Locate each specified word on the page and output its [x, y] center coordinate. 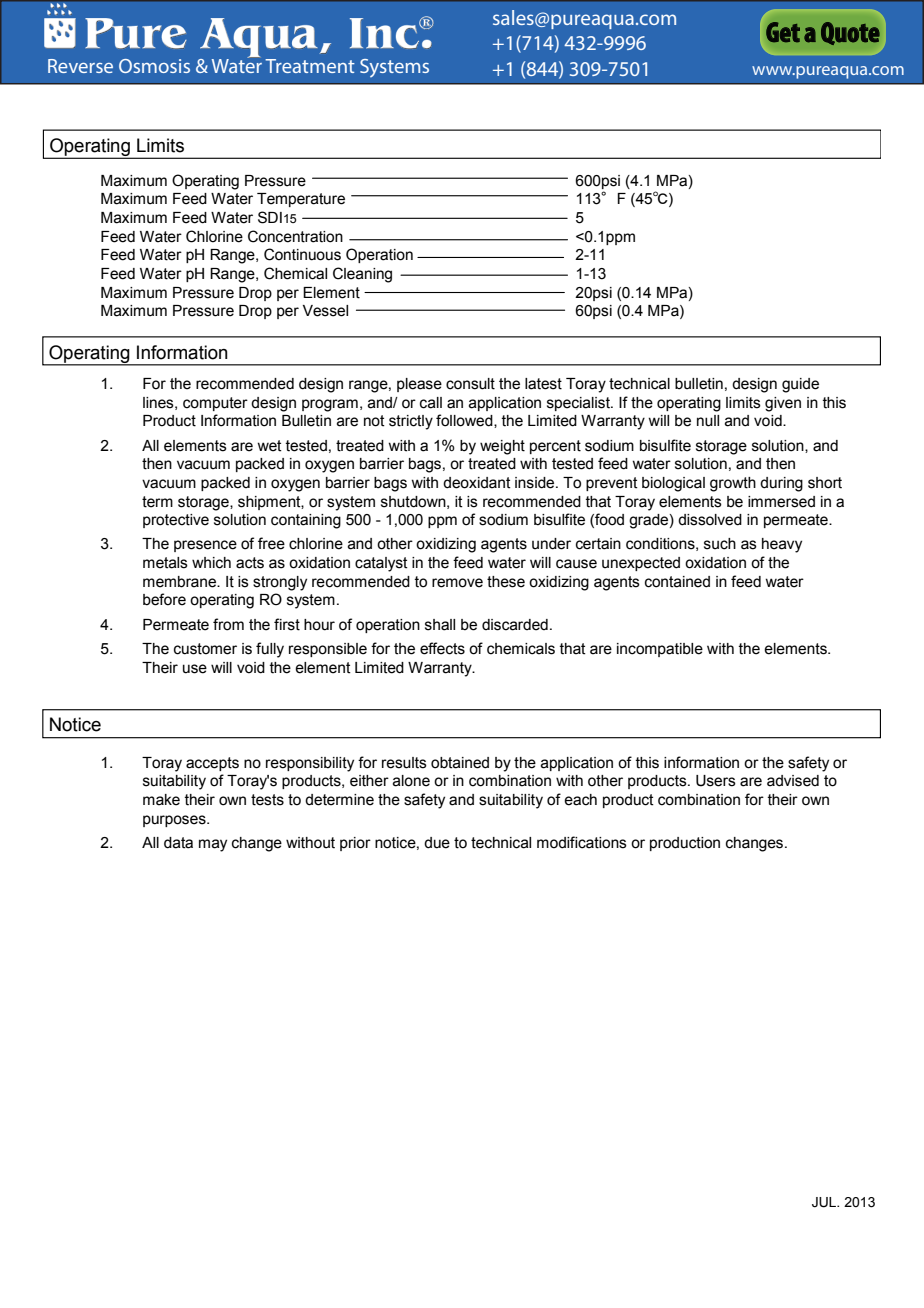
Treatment [310, 66]
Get [783, 32]
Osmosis [154, 66]
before [164, 599]
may [213, 845]
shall [440, 625]
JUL [825, 1202]
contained [677, 582]
